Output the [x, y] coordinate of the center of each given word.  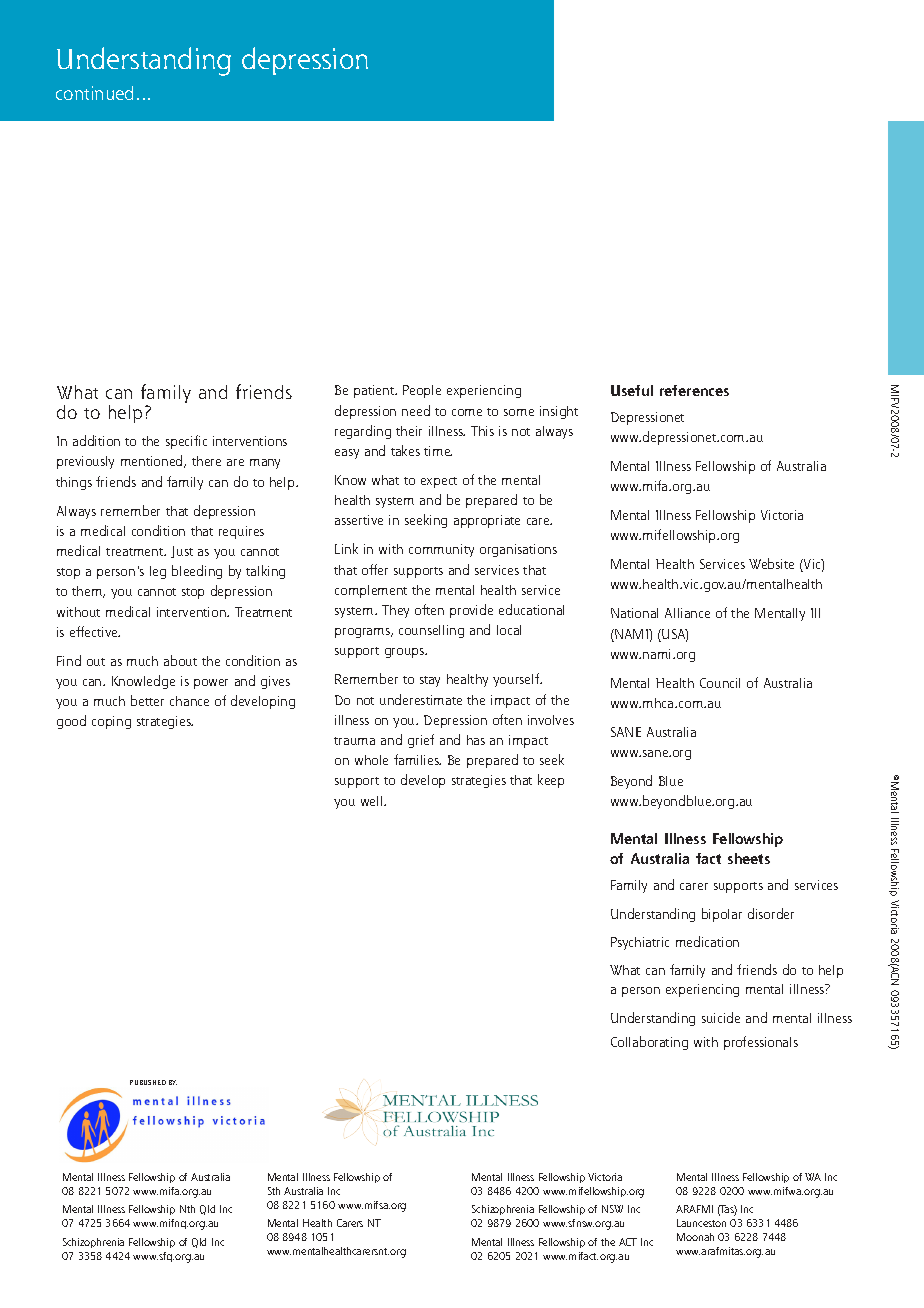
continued [94, 93]
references [694, 390]
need [416, 410]
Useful [632, 390]
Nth [187, 1209]
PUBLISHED [148, 1082]
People [422, 391]
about [180, 660]
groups [406, 653]
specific [186, 442]
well [373, 801]
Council [720, 683]
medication [707, 941]
